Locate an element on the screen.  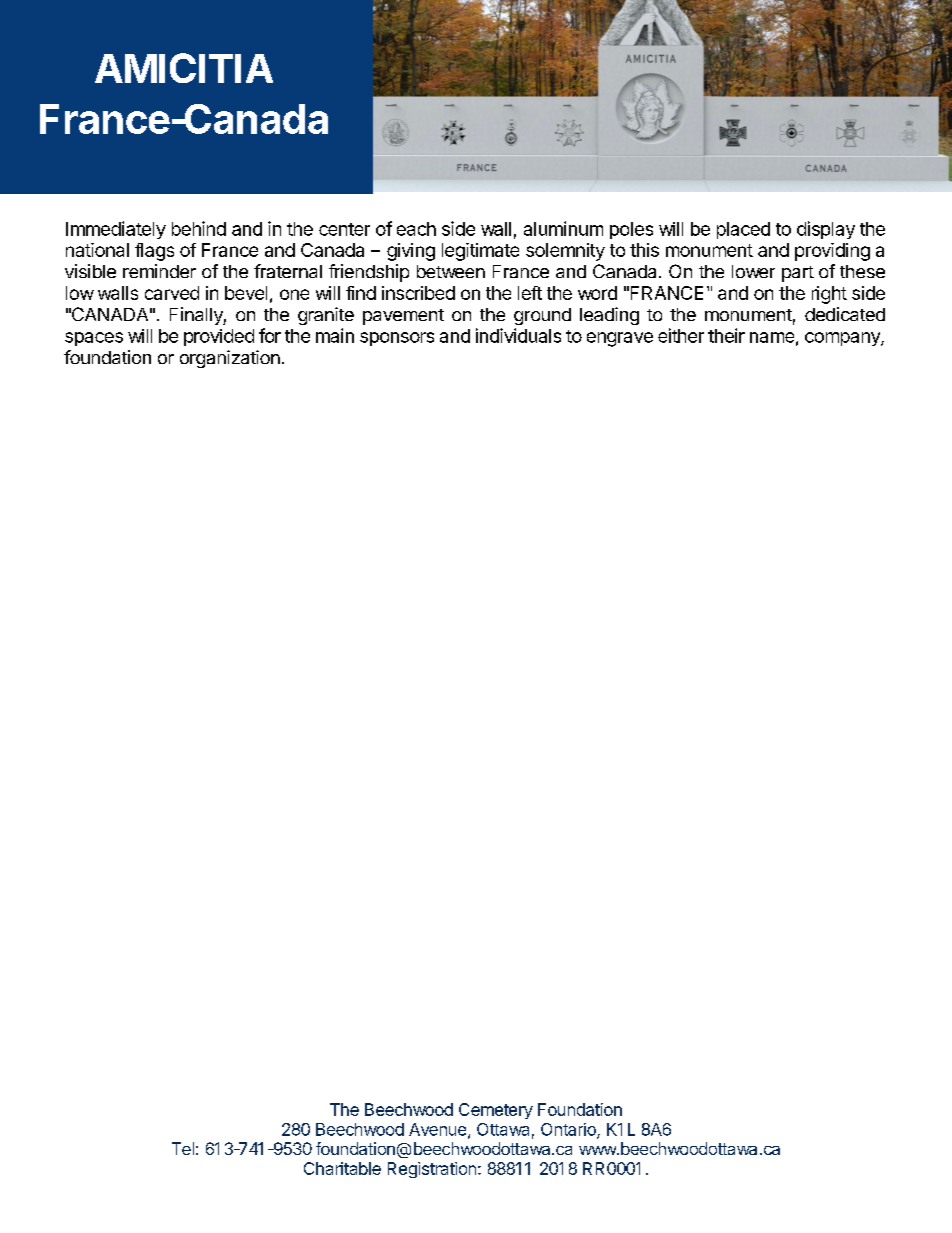
Charitable is located at coordinates (342, 1168).
